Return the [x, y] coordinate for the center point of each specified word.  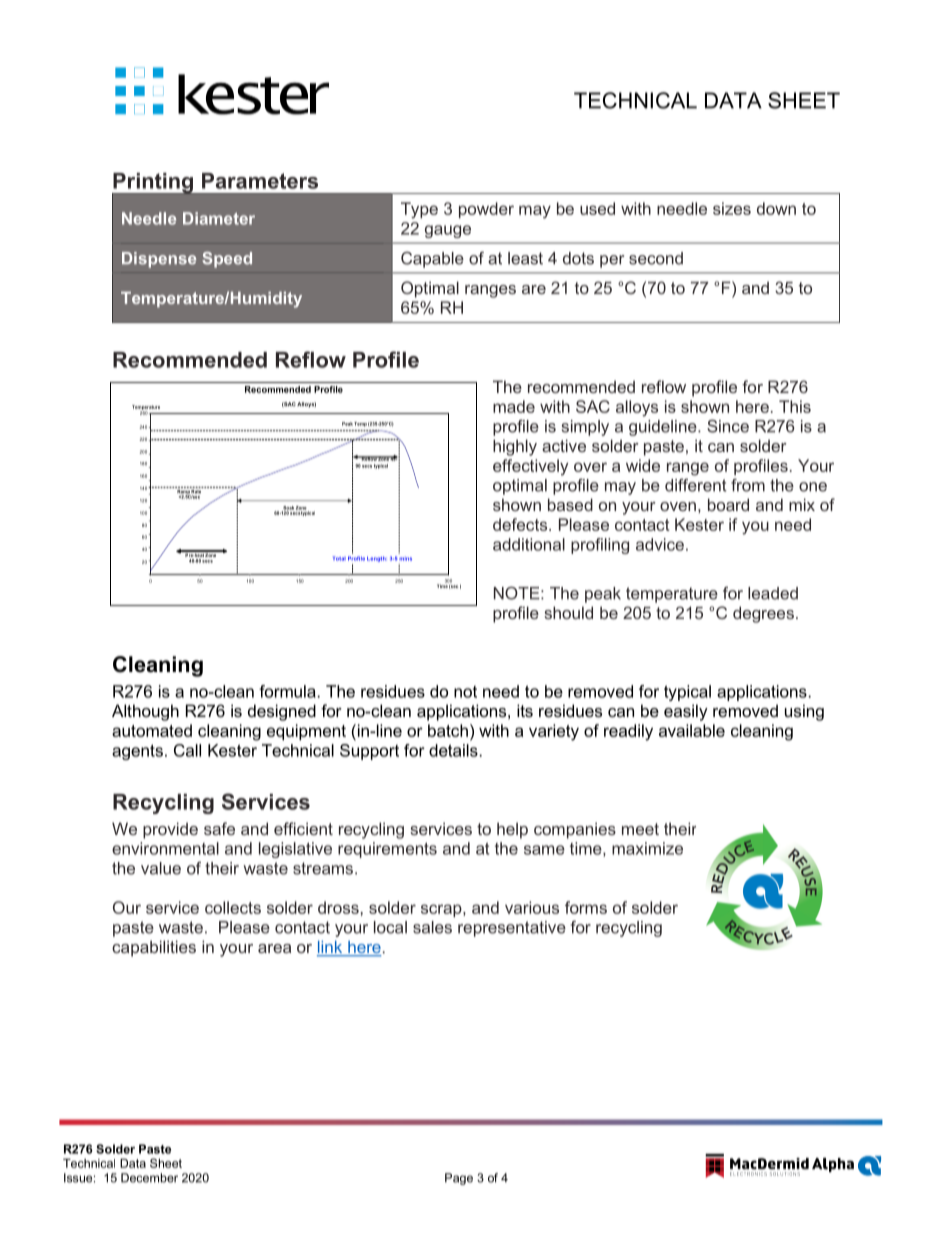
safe [219, 828]
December [149, 1178]
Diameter [219, 218]
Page [459, 1179]
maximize [647, 848]
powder [486, 210]
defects [521, 524]
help [512, 830]
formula [287, 691]
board [728, 504]
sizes [732, 208]
